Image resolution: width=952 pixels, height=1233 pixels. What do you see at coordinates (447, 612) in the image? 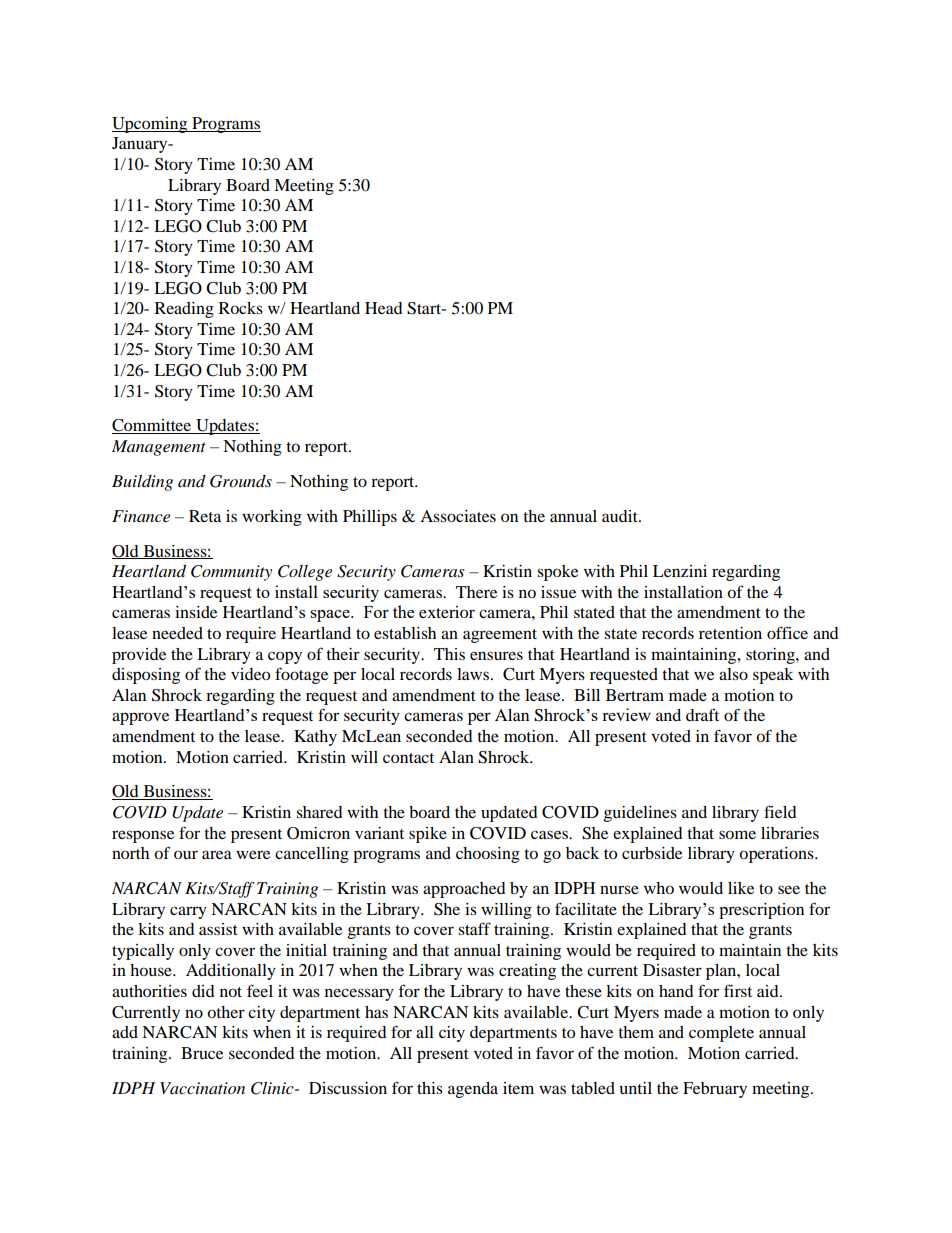
I see `exterior` at bounding box center [447, 612].
